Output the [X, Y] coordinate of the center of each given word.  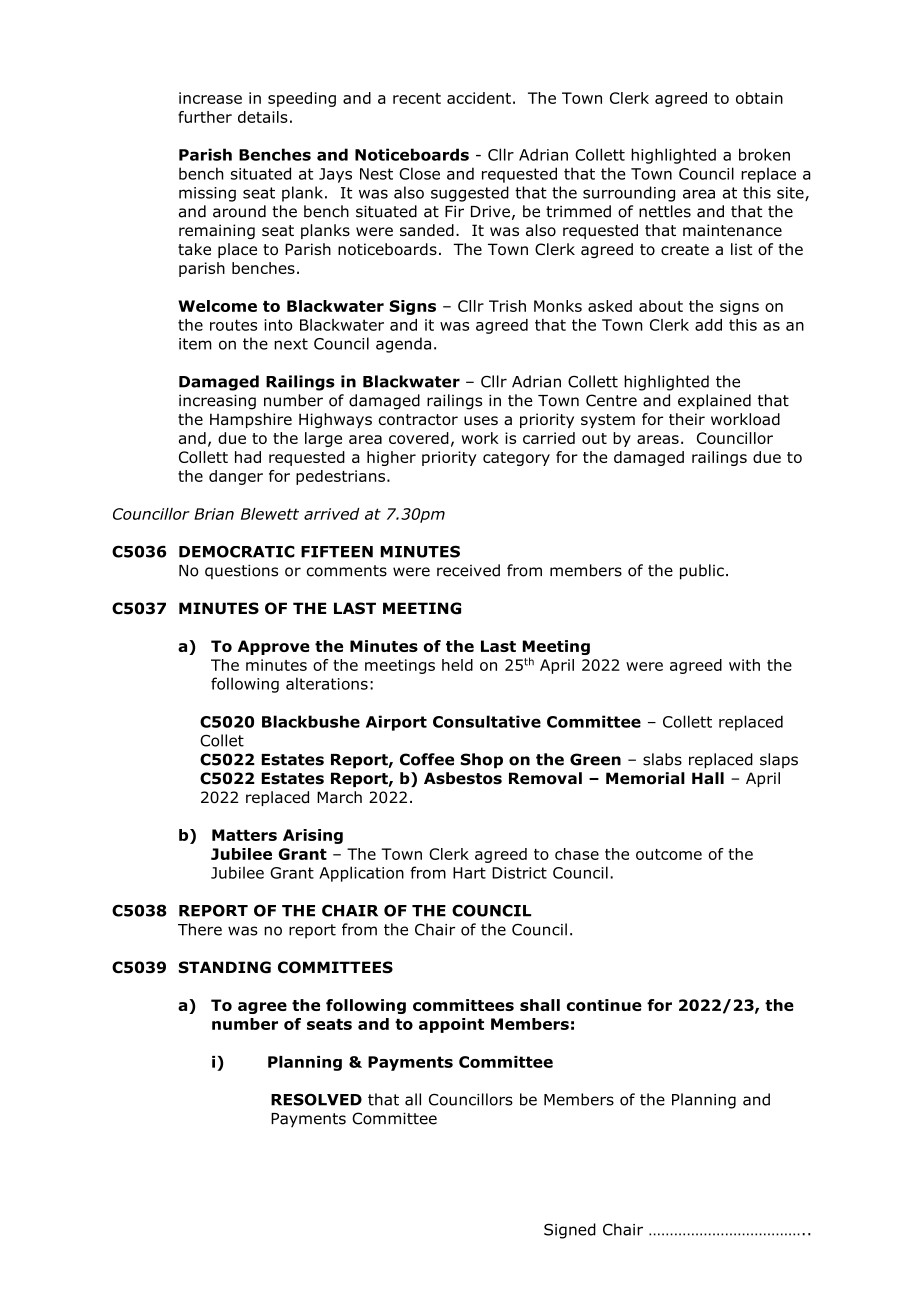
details [263, 117]
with [744, 665]
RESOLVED [316, 1099]
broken [764, 154]
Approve [274, 647]
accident [479, 98]
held [457, 665]
